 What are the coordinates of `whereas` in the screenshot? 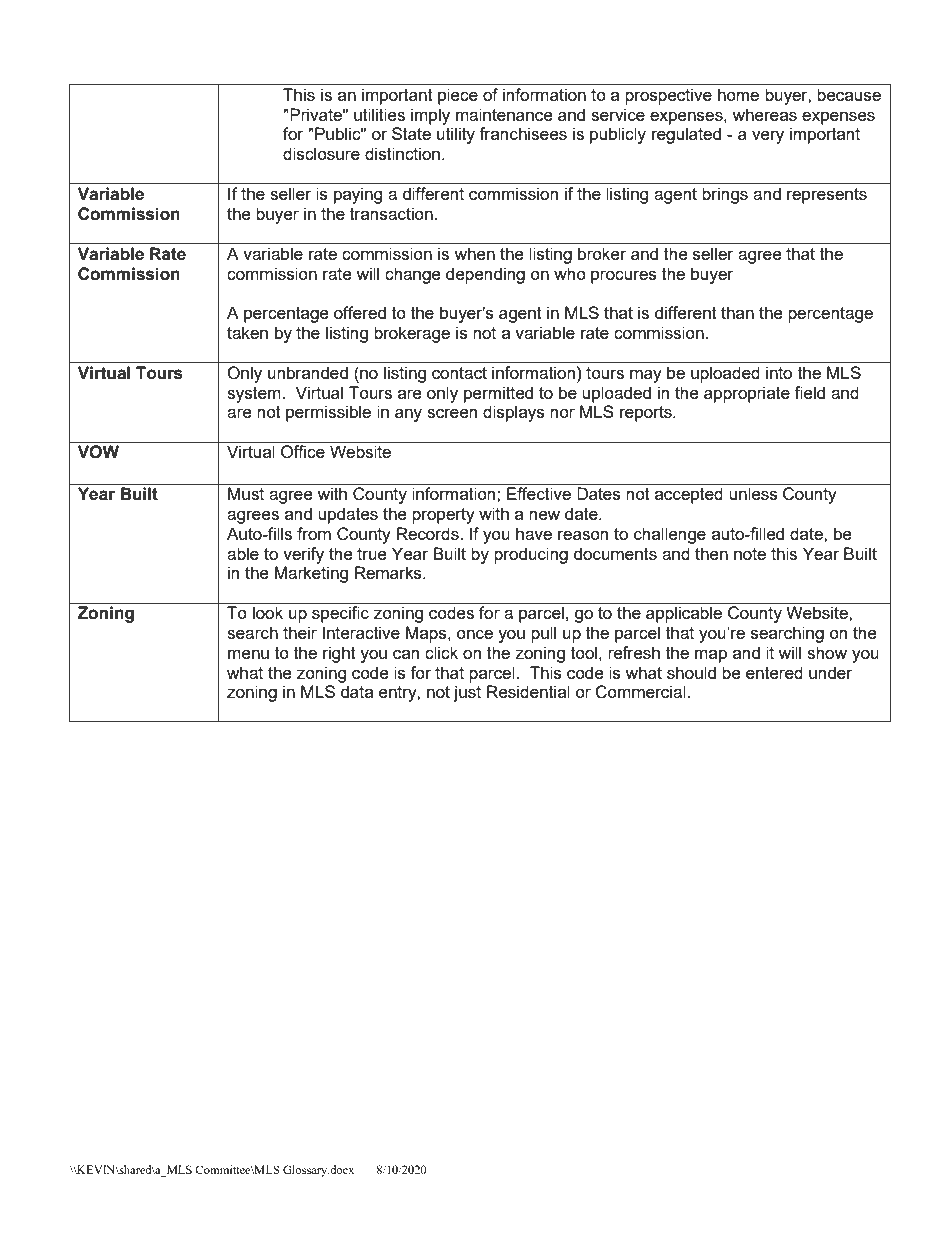 It's located at (764, 114).
